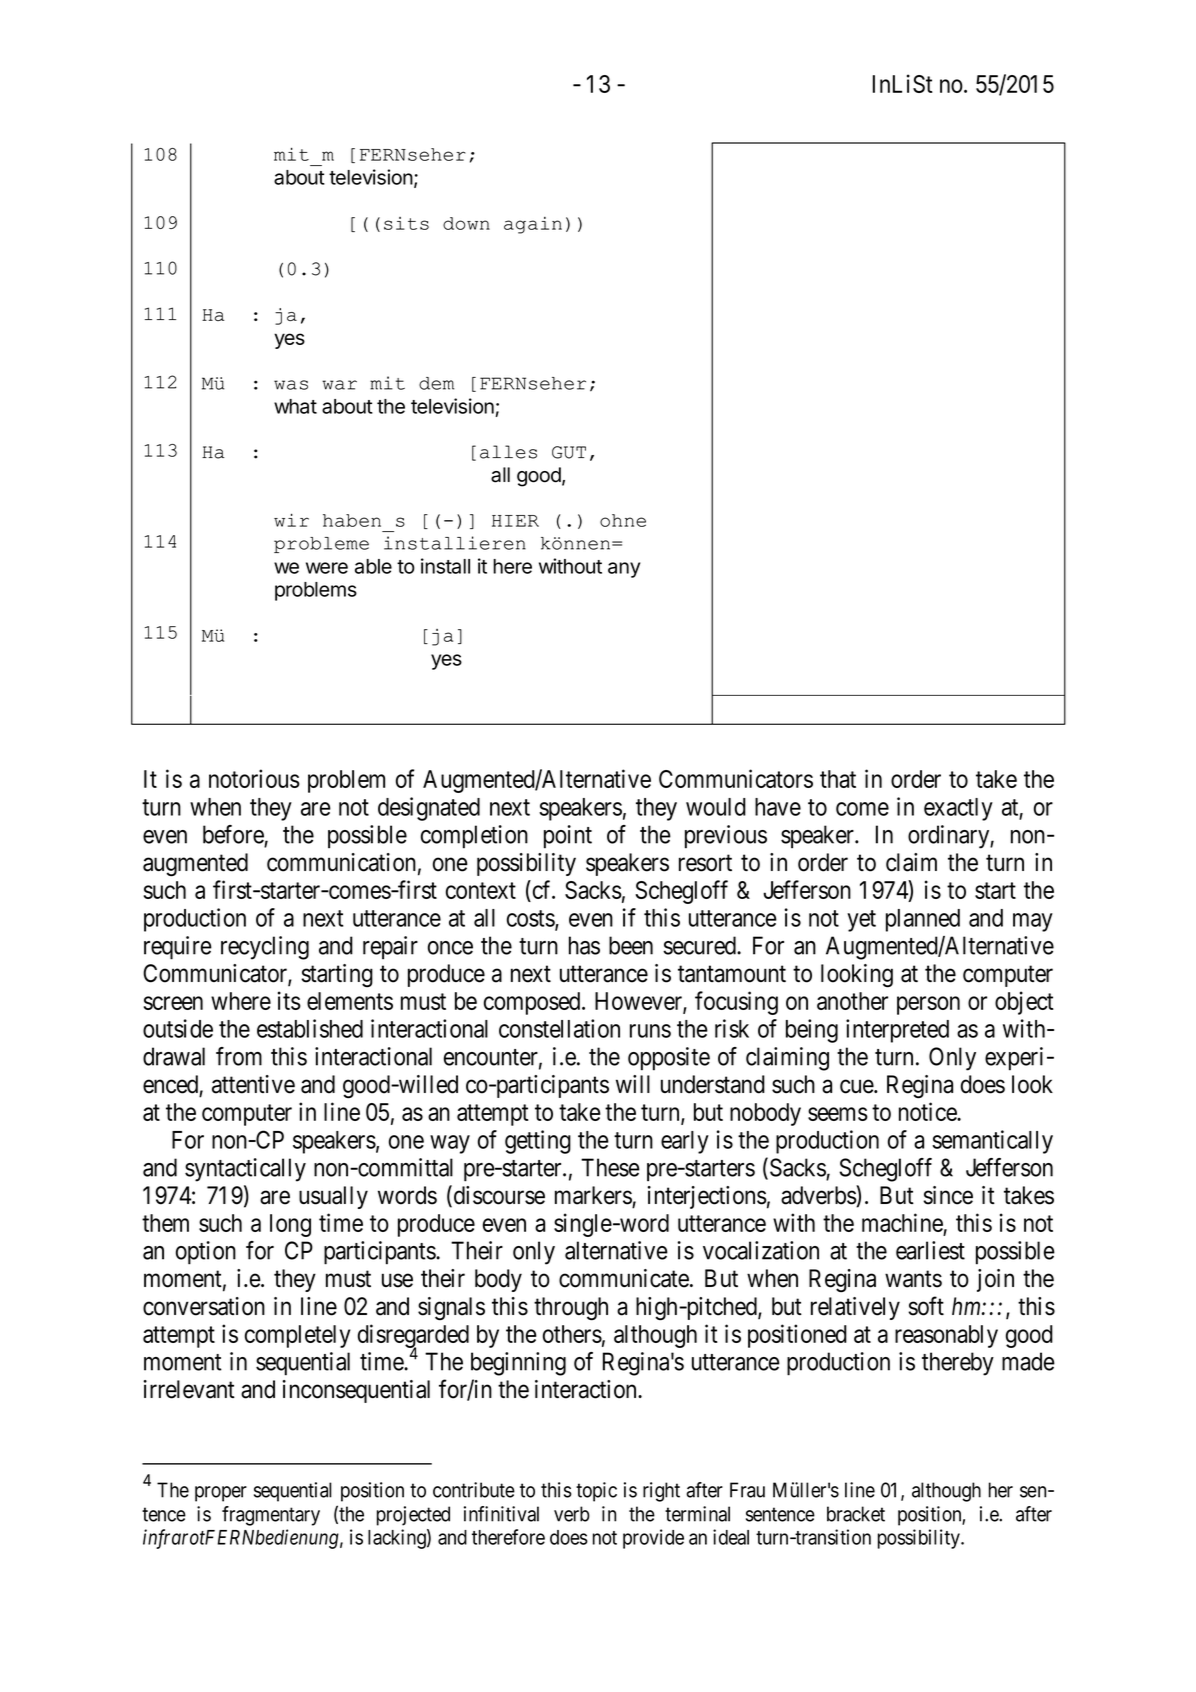 This screenshot has width=1196, height=1692. What do you see at coordinates (568, 837) in the screenshot?
I see `point` at bounding box center [568, 837].
